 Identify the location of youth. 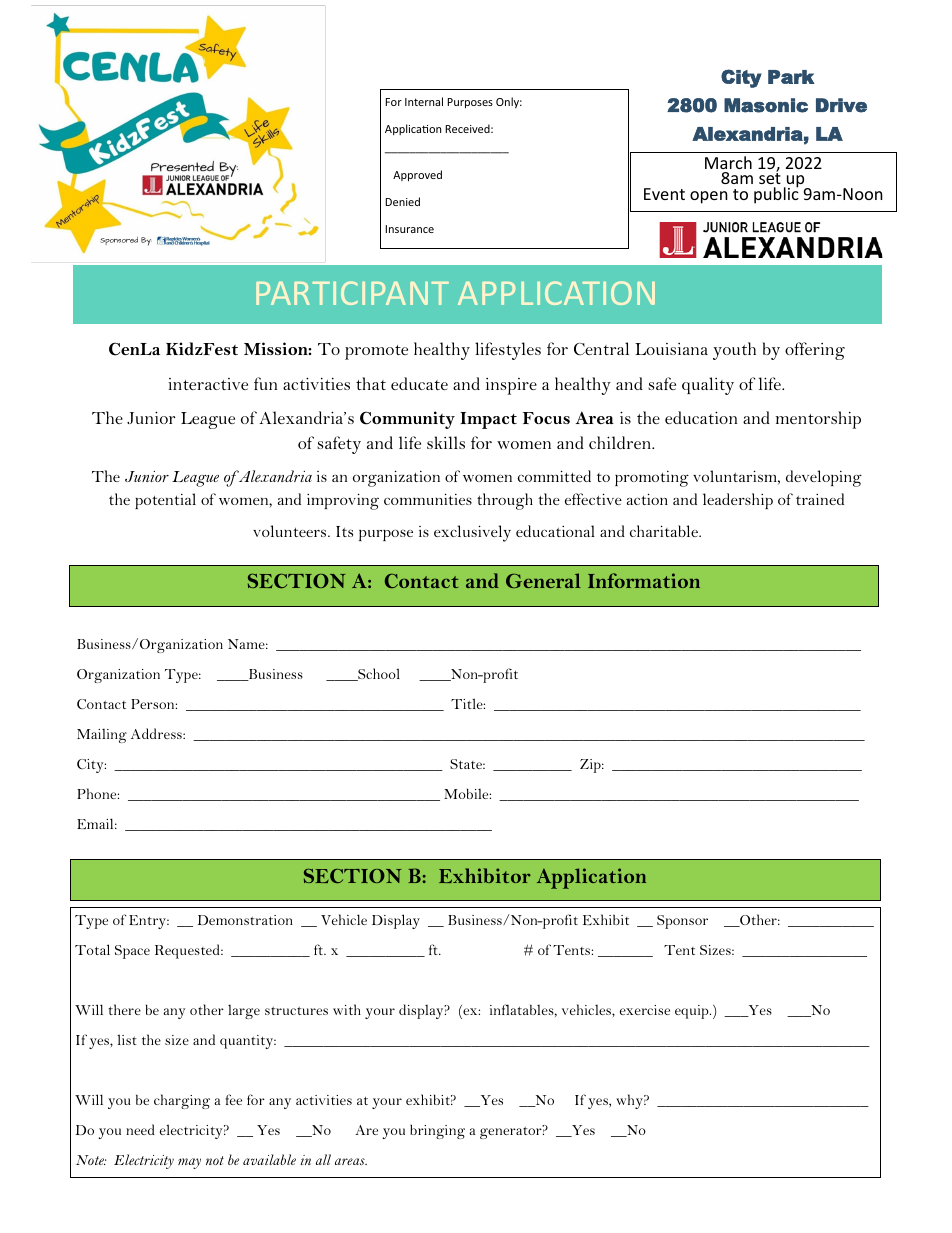
(734, 351).
